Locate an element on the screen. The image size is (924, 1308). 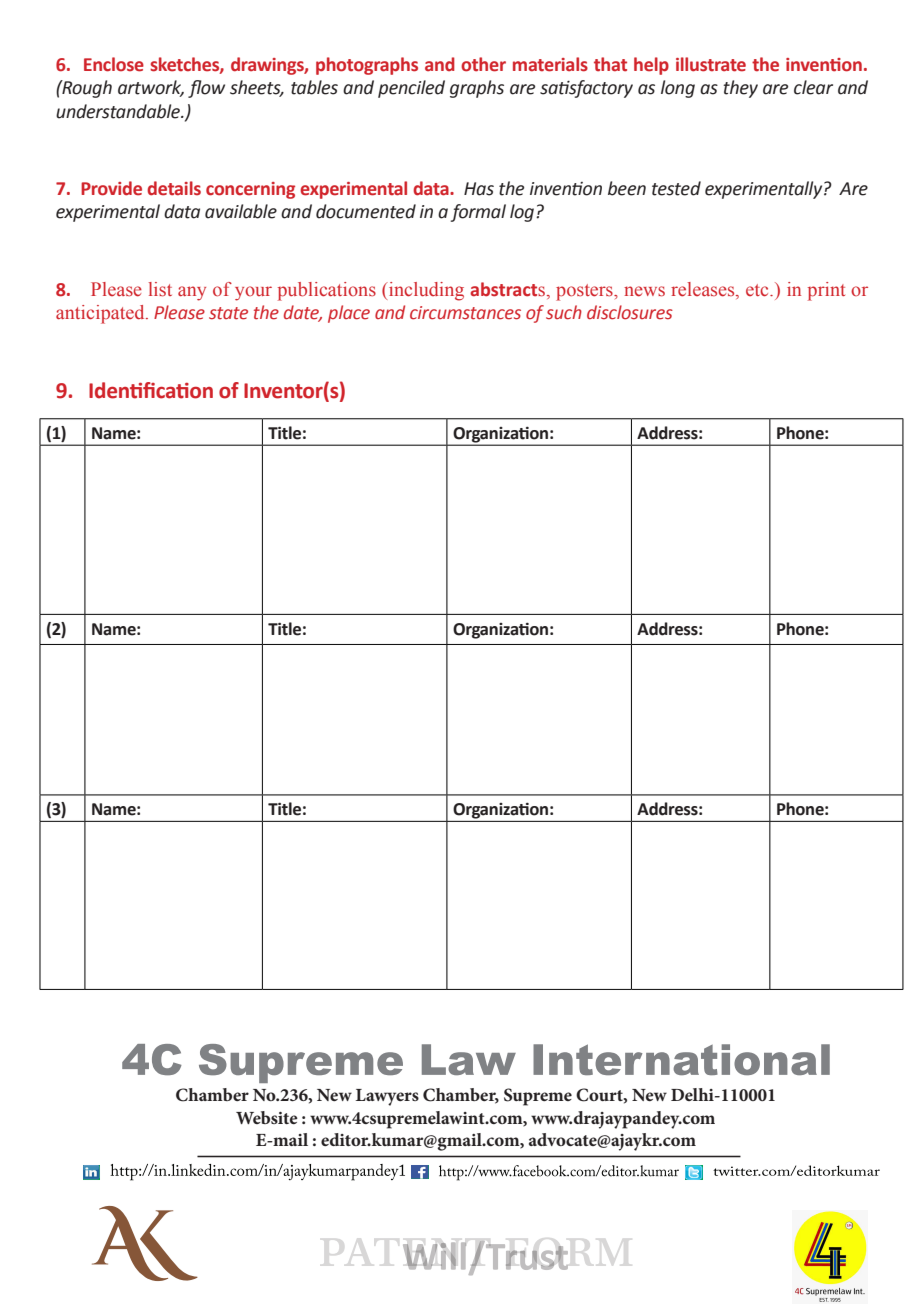
disclosures is located at coordinates (630, 312).
